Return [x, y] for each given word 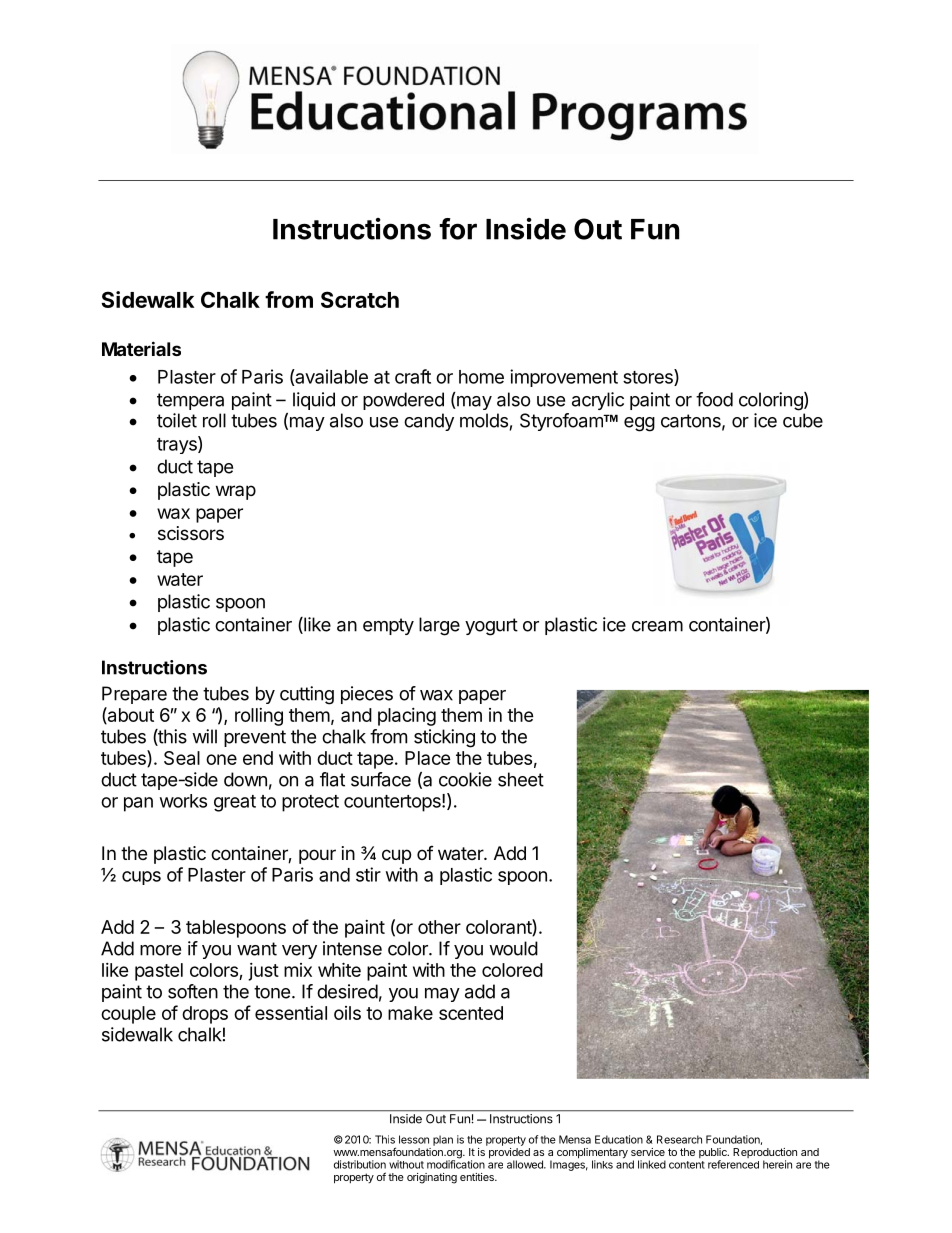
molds [484, 420]
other [439, 927]
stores [649, 377]
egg [639, 424]
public [714, 1154]
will [204, 736]
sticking [444, 738]
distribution [360, 1164]
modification [456, 1163]
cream [657, 626]
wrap [236, 492]
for [458, 229]
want [257, 949]
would [513, 948]
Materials [141, 348]
